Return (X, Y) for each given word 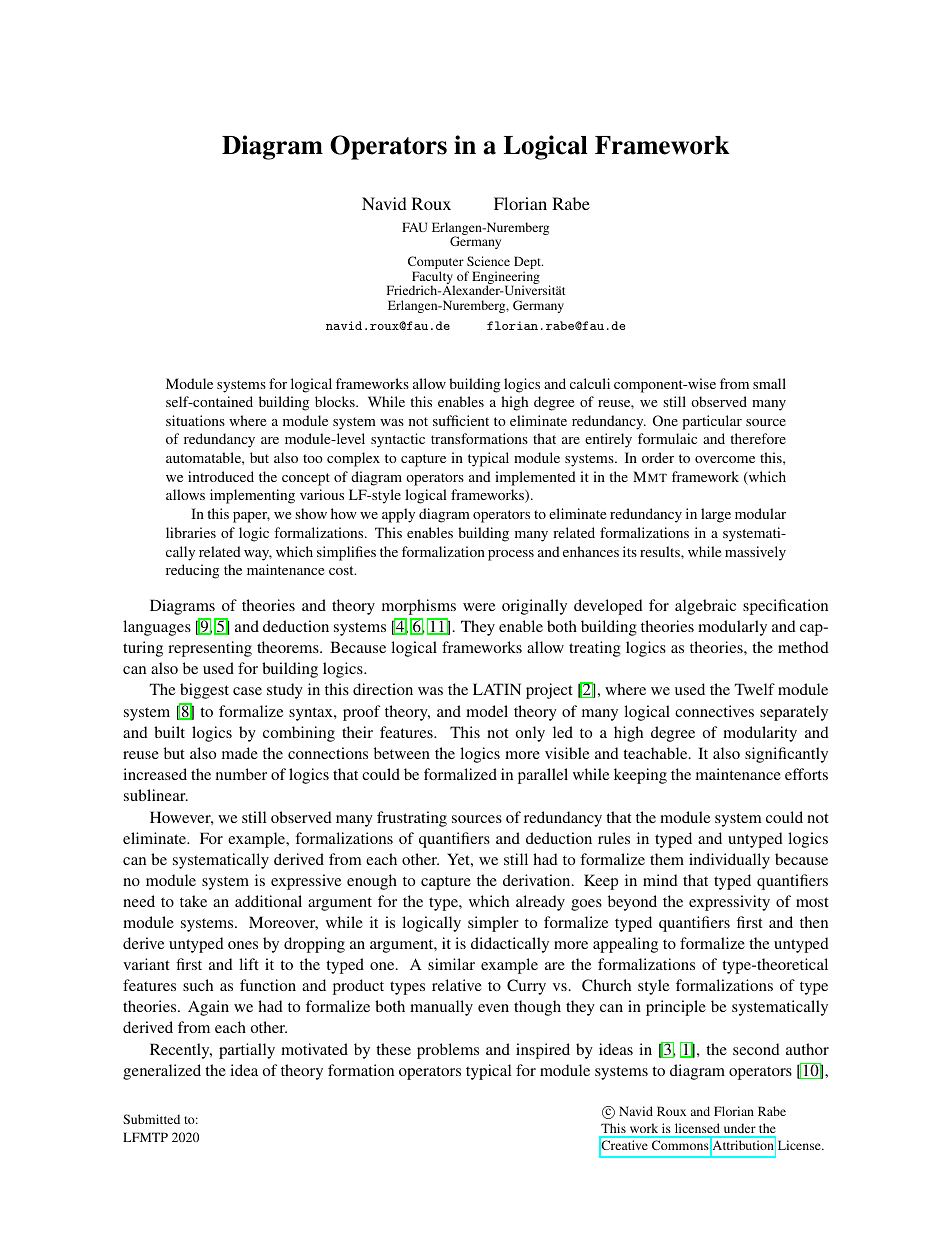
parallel (543, 776)
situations (195, 420)
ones (243, 945)
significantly (786, 755)
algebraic (705, 607)
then (814, 922)
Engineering (506, 279)
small (769, 383)
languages (157, 628)
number (241, 774)
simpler (493, 924)
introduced (221, 476)
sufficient (461, 420)
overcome (725, 459)
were (479, 607)
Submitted (151, 1119)
